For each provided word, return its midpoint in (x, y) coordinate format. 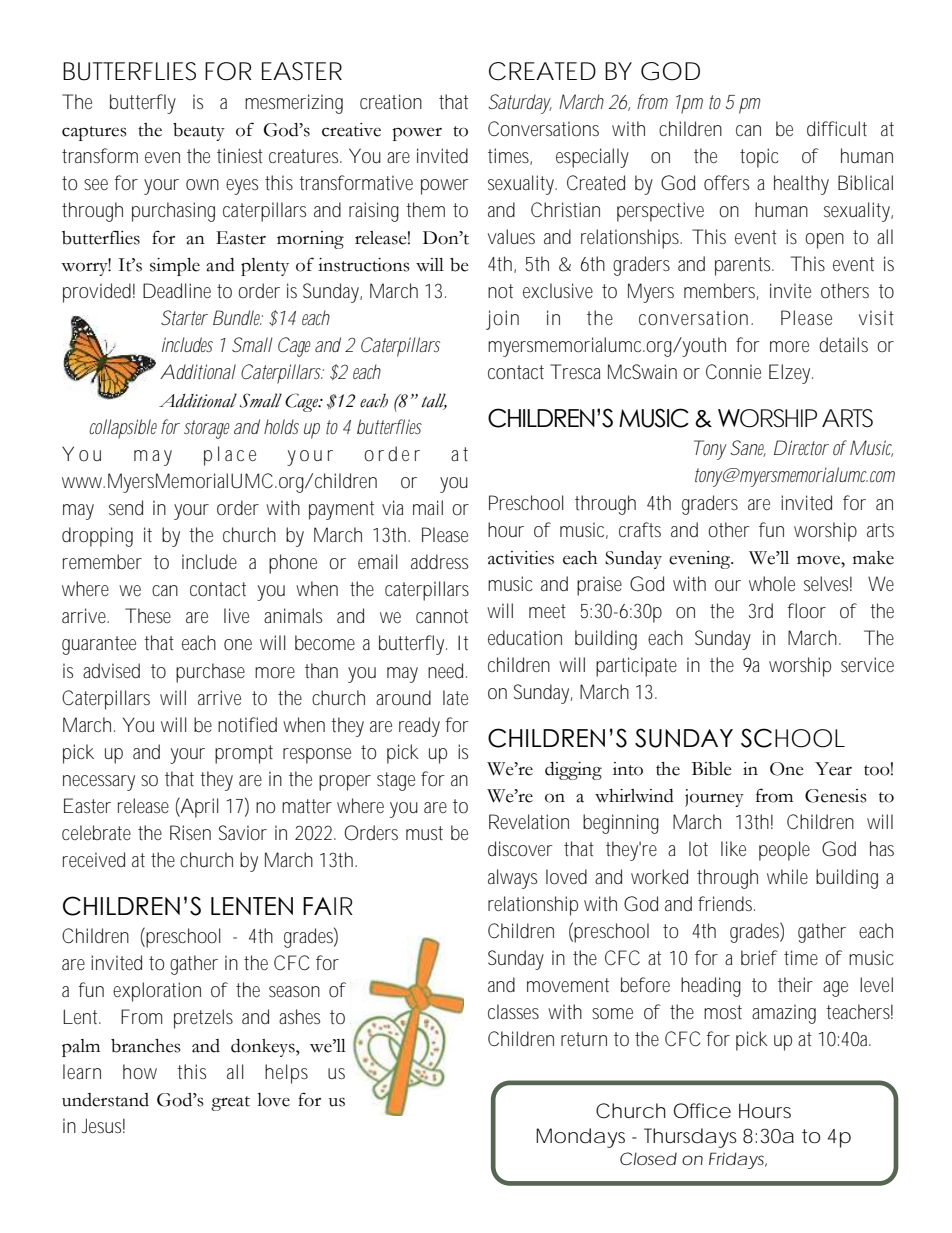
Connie (733, 371)
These (148, 615)
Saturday (520, 104)
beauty (199, 132)
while (787, 876)
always (512, 879)
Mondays (580, 1138)
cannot (442, 616)
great (230, 1103)
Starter (184, 317)
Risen (190, 832)
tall (434, 401)
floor (806, 610)
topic (759, 158)
